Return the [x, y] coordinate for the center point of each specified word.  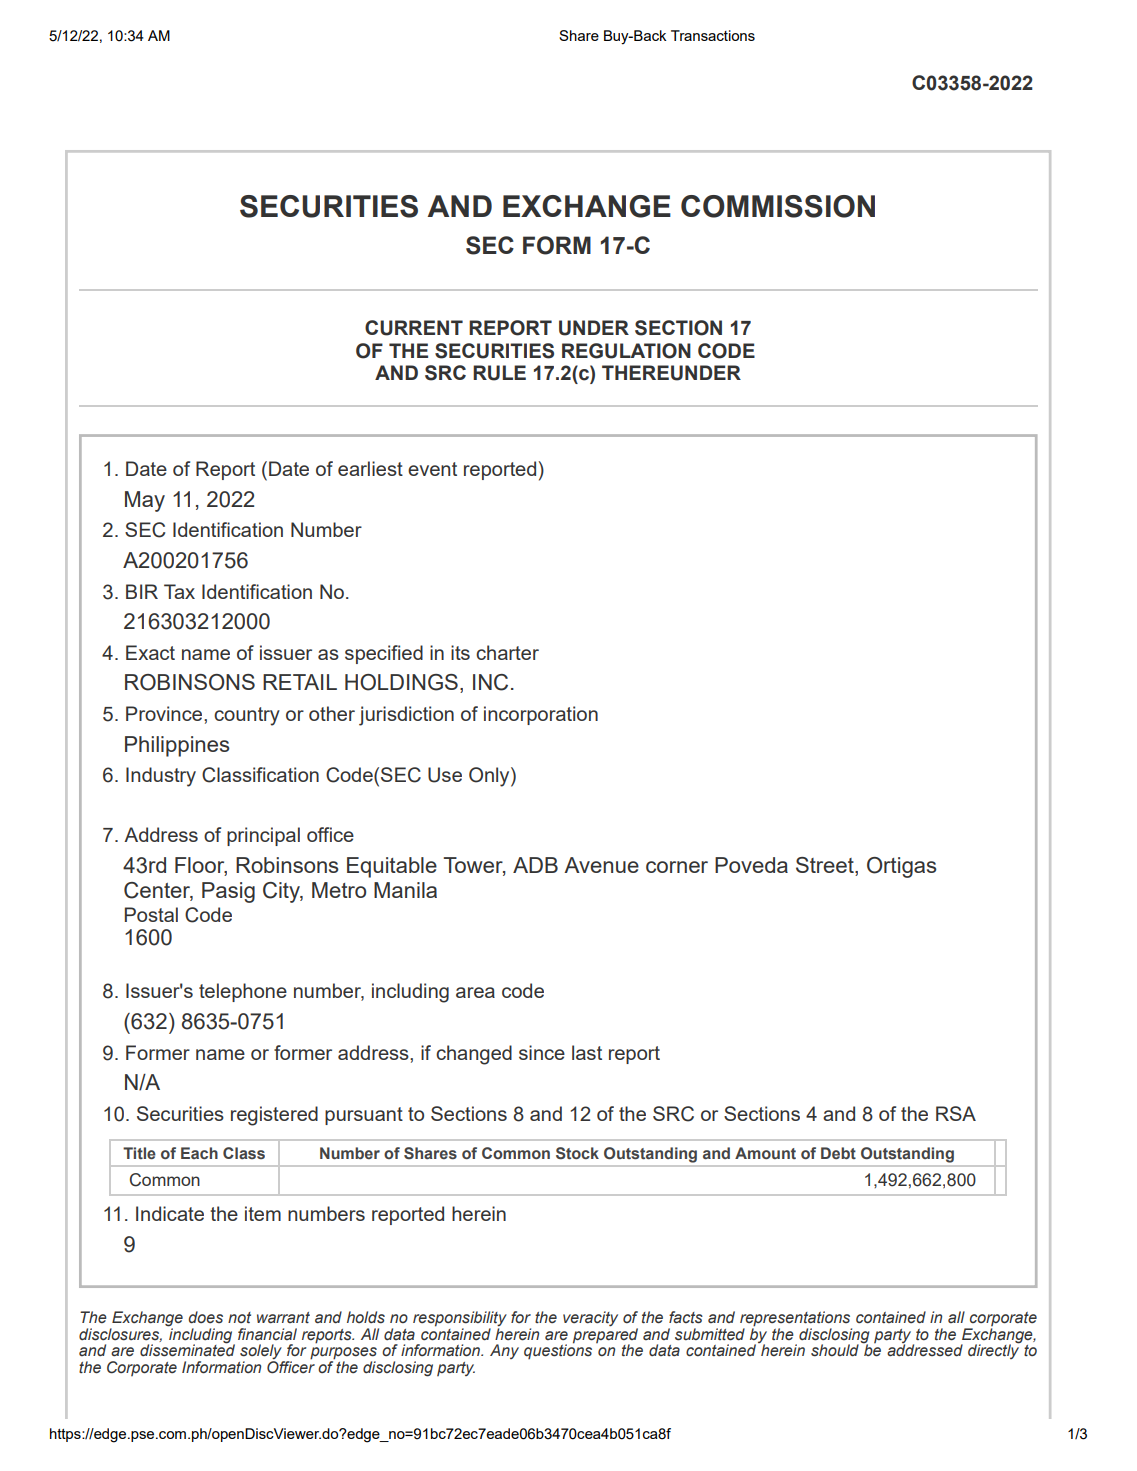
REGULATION [626, 351]
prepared [605, 1335]
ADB [535, 865]
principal [263, 836]
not [239, 1317]
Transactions [713, 35]
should [835, 1350]
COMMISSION [778, 206]
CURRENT [414, 328]
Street [826, 866]
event [432, 469]
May [145, 501]
